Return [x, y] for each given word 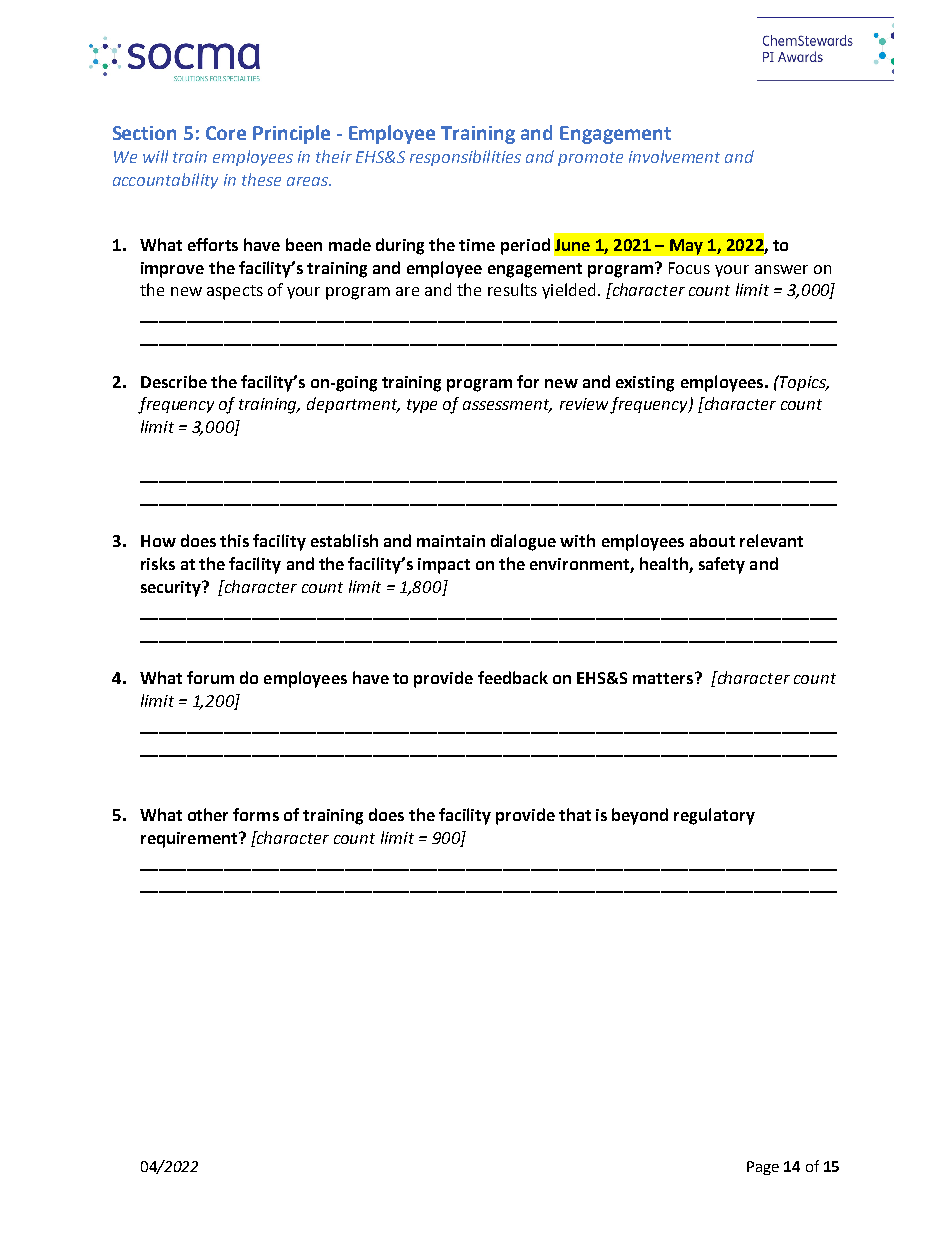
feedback [513, 677]
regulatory [714, 816]
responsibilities [465, 158]
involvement [674, 156]
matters [664, 678]
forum [210, 677]
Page [763, 1168]
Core [226, 133]
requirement [190, 840]
